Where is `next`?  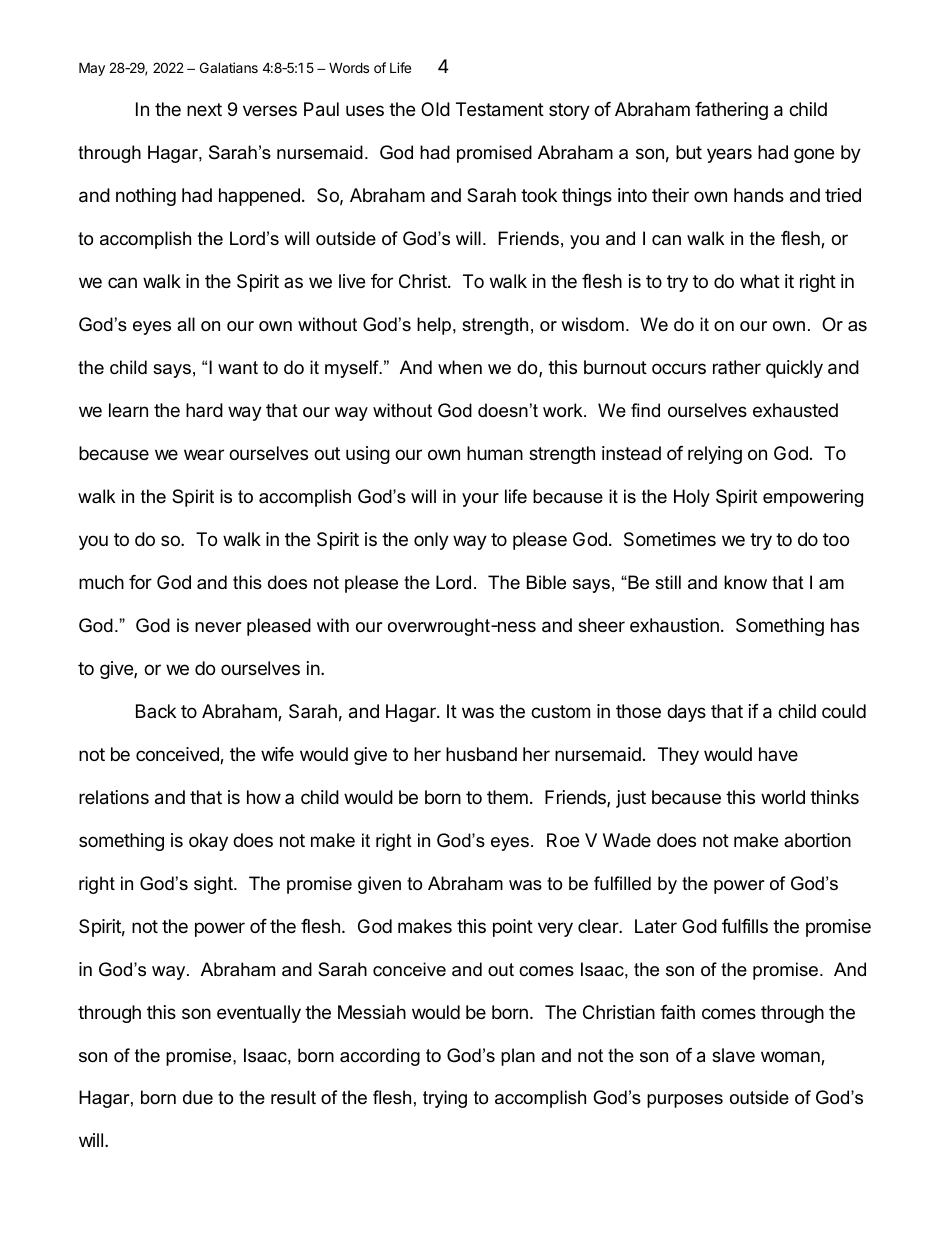
next is located at coordinates (204, 109).
